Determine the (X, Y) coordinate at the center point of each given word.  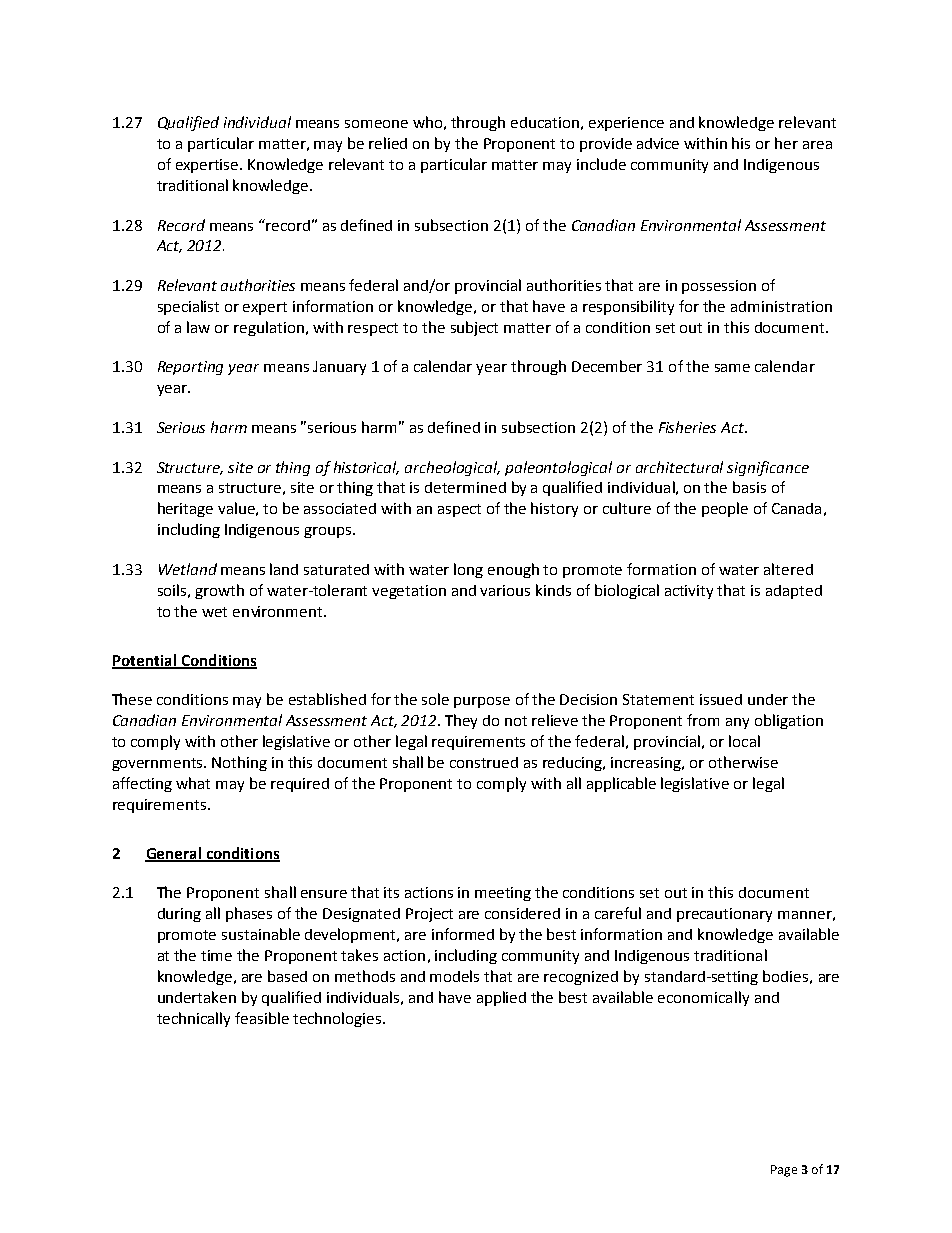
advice (658, 143)
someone (376, 124)
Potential (145, 661)
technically (193, 1019)
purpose (482, 702)
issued (721, 699)
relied (388, 143)
